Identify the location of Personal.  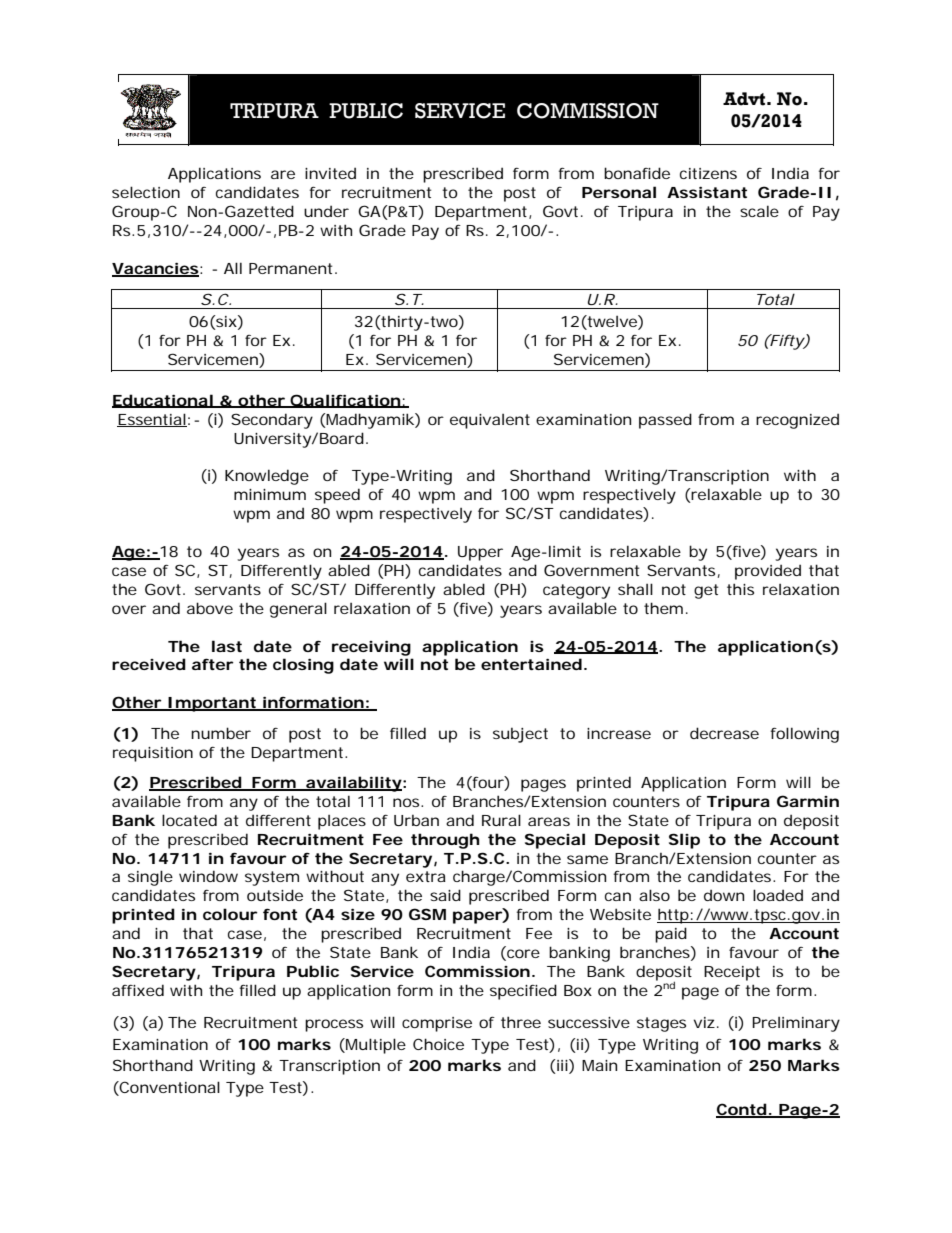
(619, 192).
